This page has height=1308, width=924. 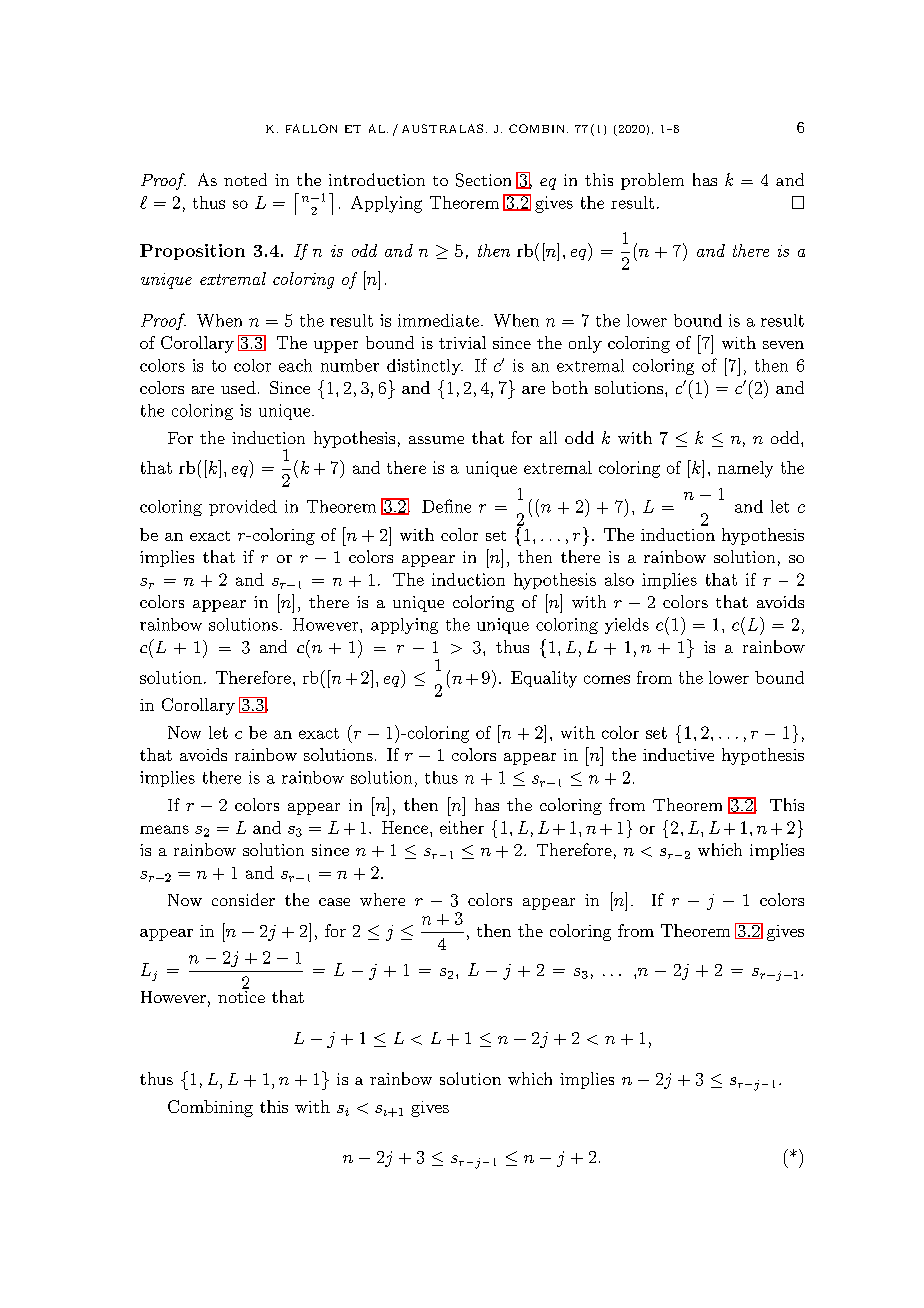 What do you see at coordinates (241, 995) in the page?
I see `notice` at bounding box center [241, 995].
